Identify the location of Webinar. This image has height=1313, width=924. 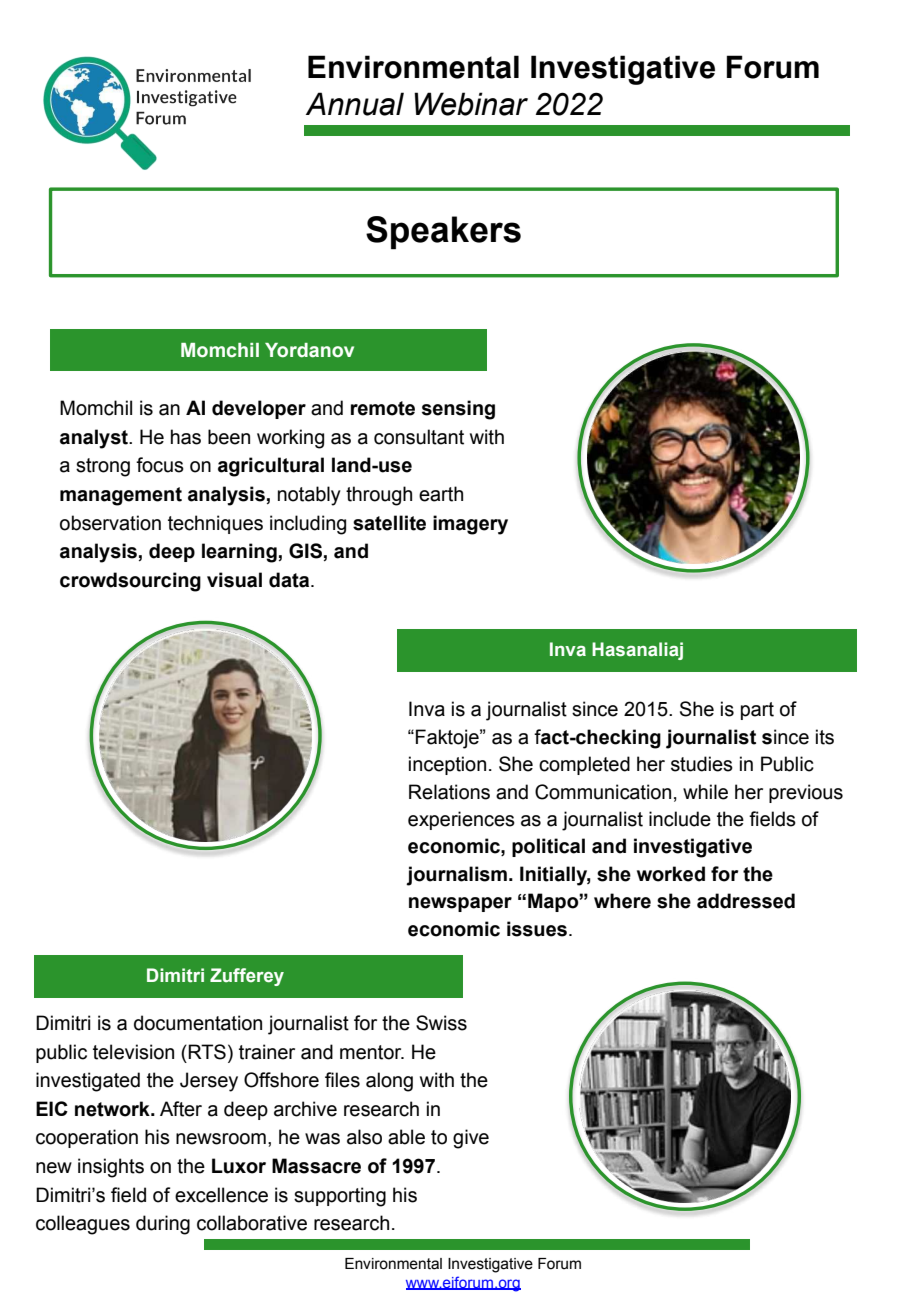
(471, 104).
